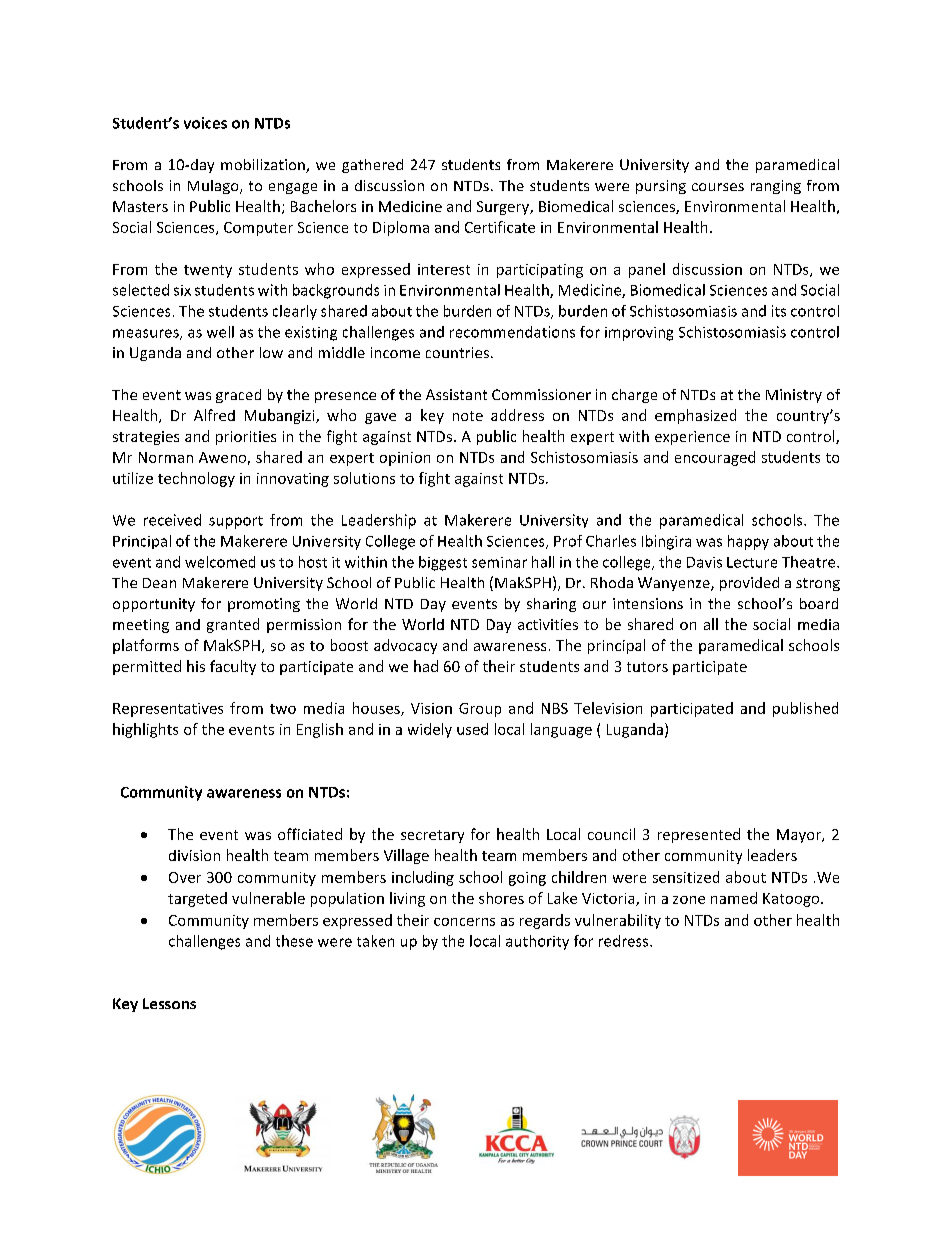  Describe the element at coordinates (220, 562) in the screenshot. I see `welcomed` at that location.
